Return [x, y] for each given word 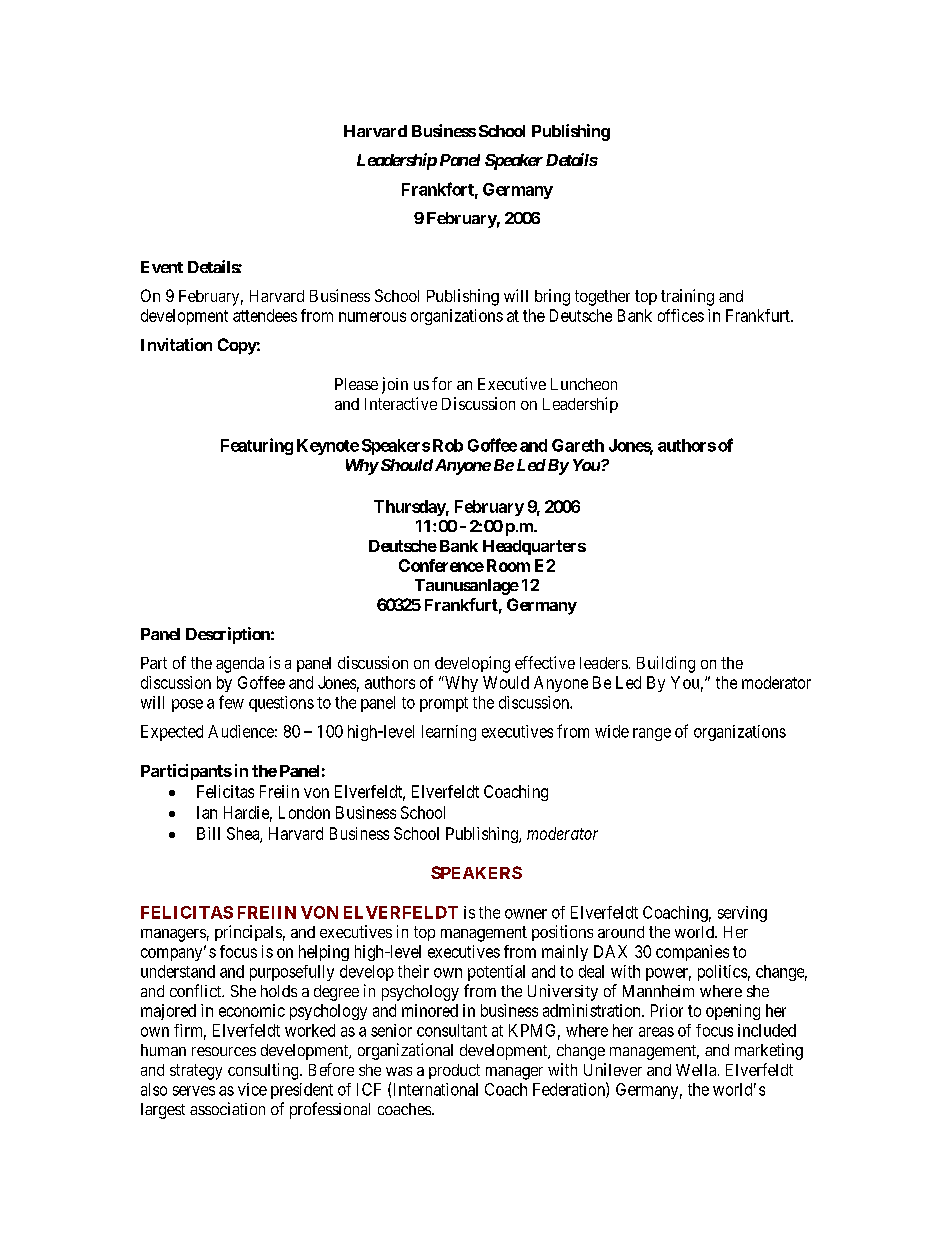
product [454, 1071]
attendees [265, 315]
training [687, 297]
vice [252, 1089]
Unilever [613, 1069]
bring [552, 297]
